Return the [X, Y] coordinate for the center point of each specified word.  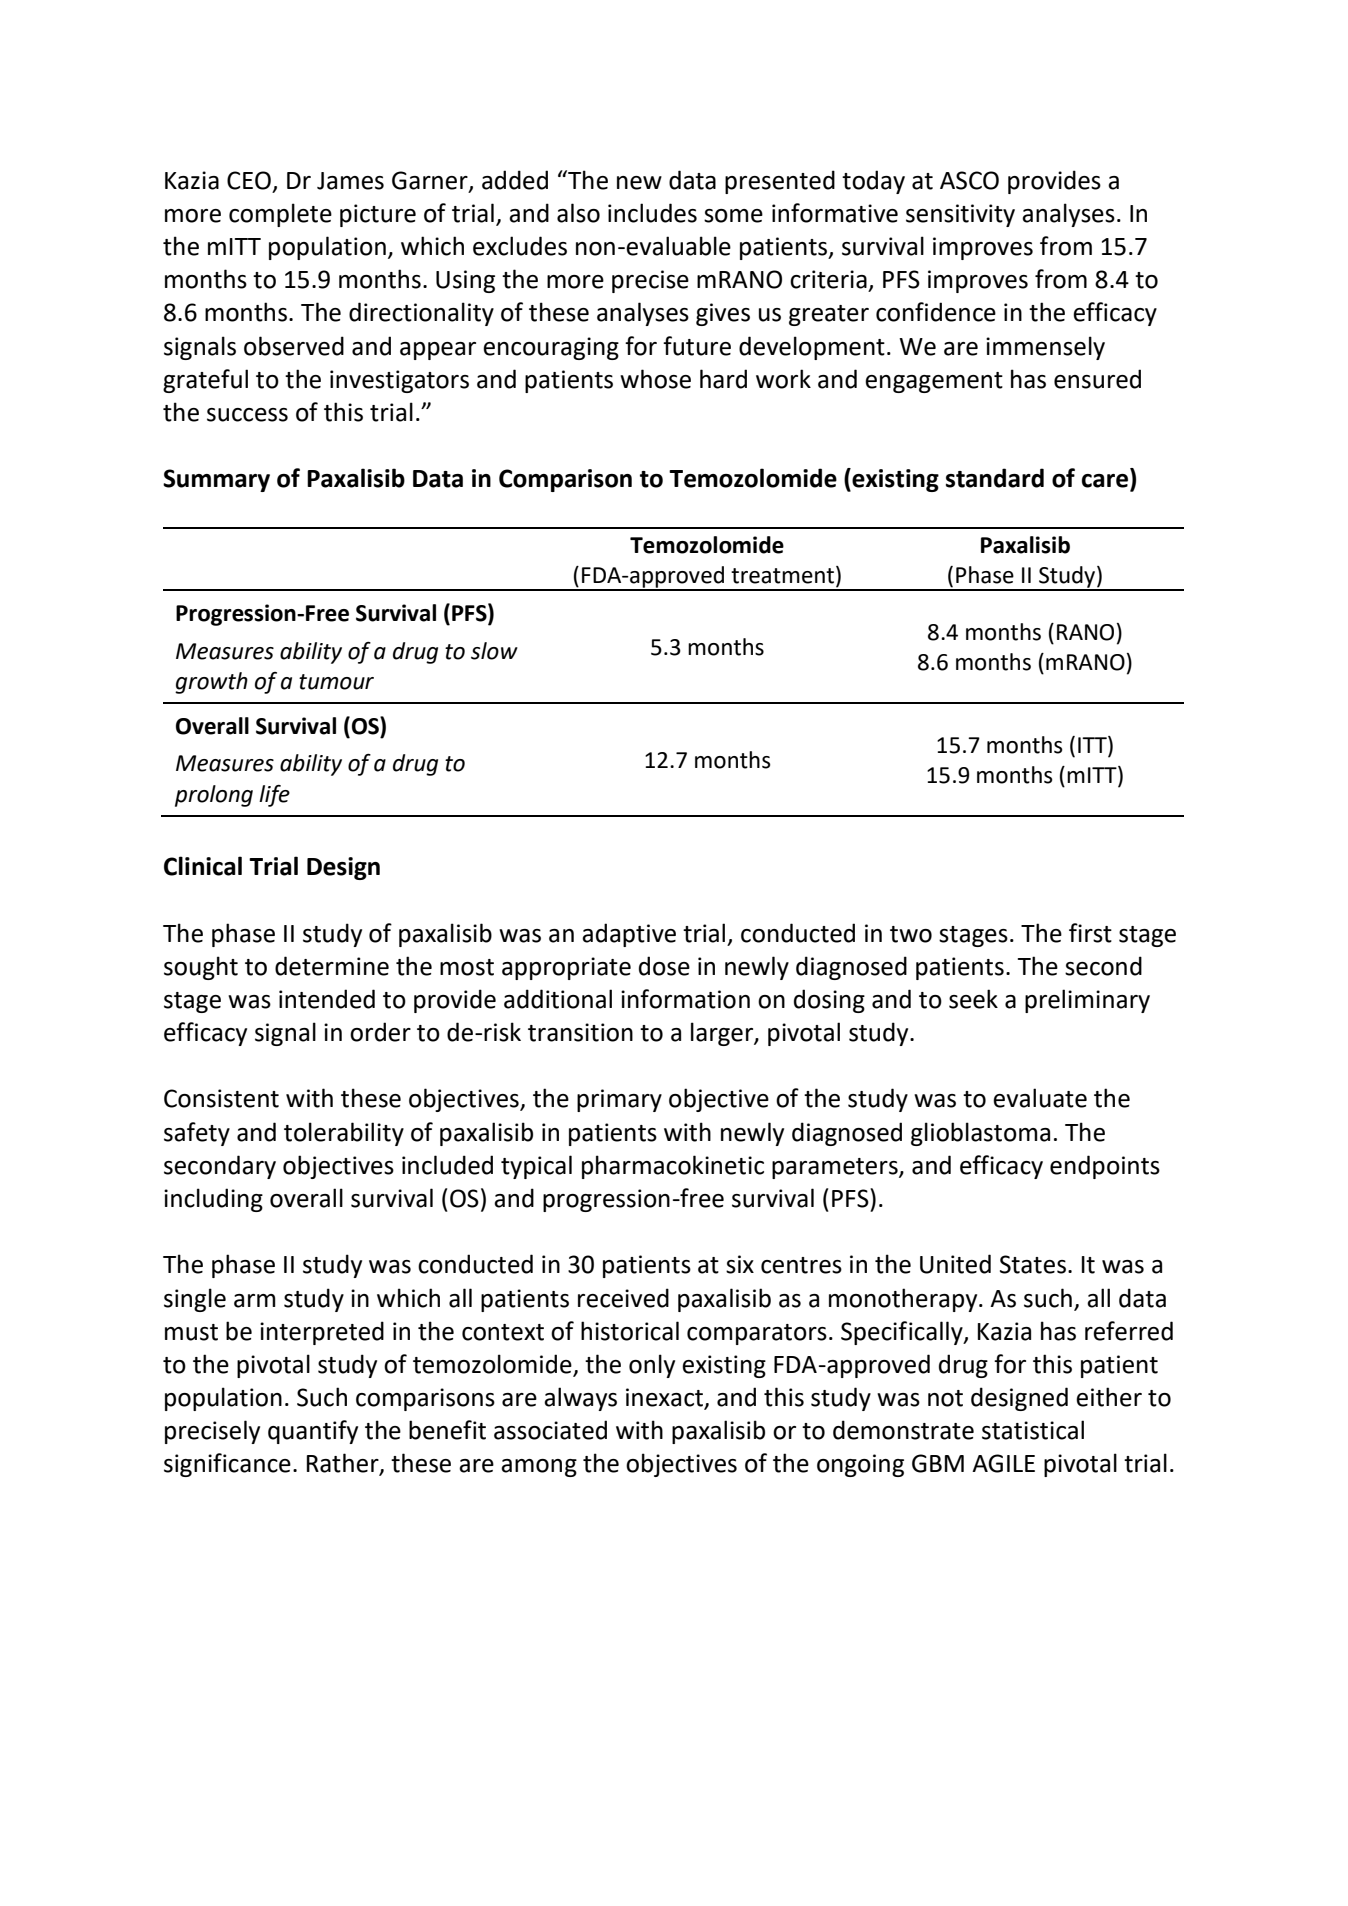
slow [494, 651]
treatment [782, 576]
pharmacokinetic [673, 1167]
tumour [336, 682]
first [1090, 933]
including [213, 1200]
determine [332, 966]
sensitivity [960, 215]
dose [664, 966]
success [247, 415]
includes [652, 213]
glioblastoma [980, 1134]
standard [995, 478]
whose [655, 379]
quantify [313, 1432]
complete [280, 215]
